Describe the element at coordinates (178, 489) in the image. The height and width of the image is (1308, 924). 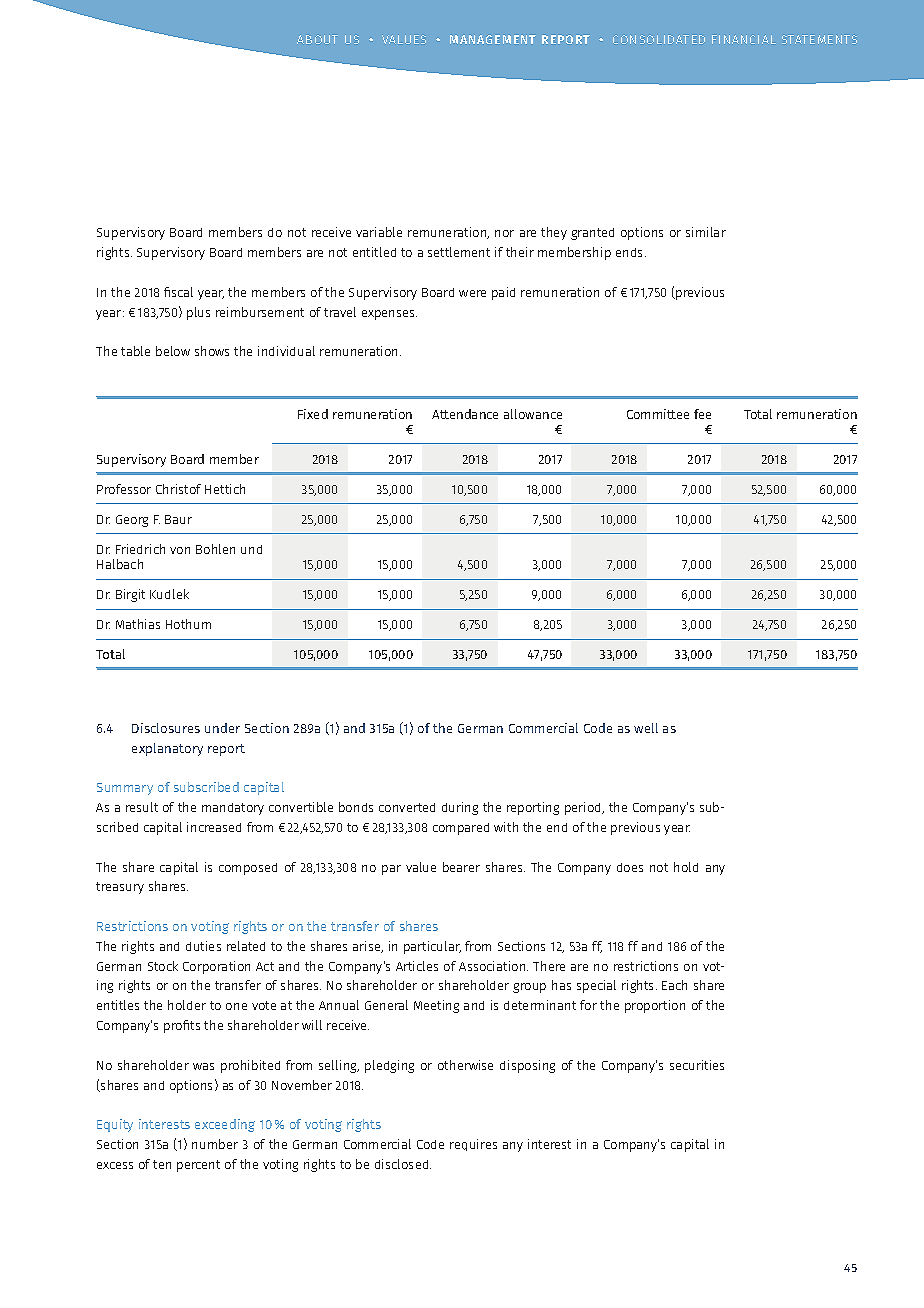
I see `Christof` at that location.
